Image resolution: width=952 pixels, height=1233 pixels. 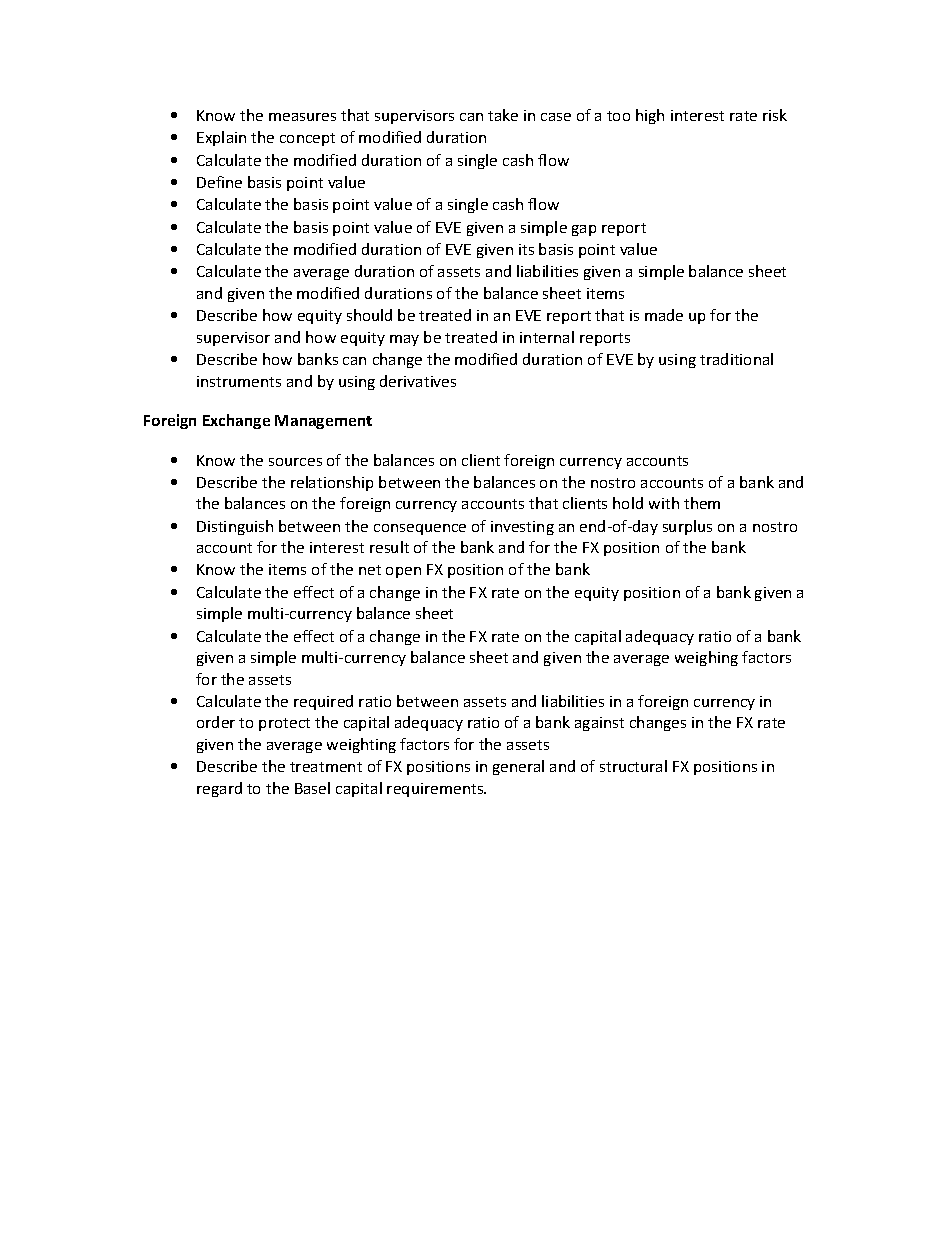 What do you see at coordinates (650, 116) in the image?
I see `high` at bounding box center [650, 116].
